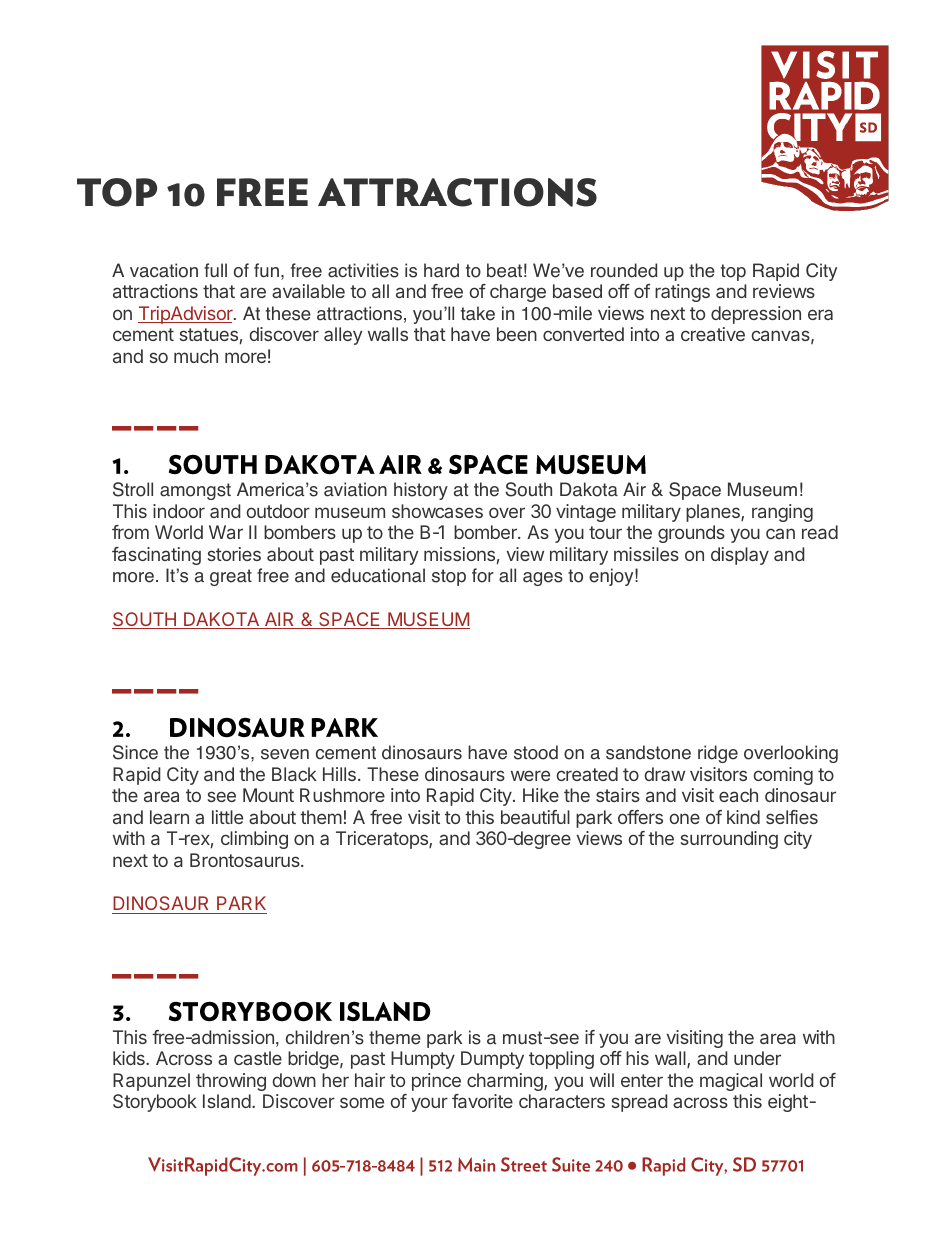 This screenshot has width=952, height=1233. What do you see at coordinates (436, 1082) in the screenshot?
I see `prince` at bounding box center [436, 1082].
